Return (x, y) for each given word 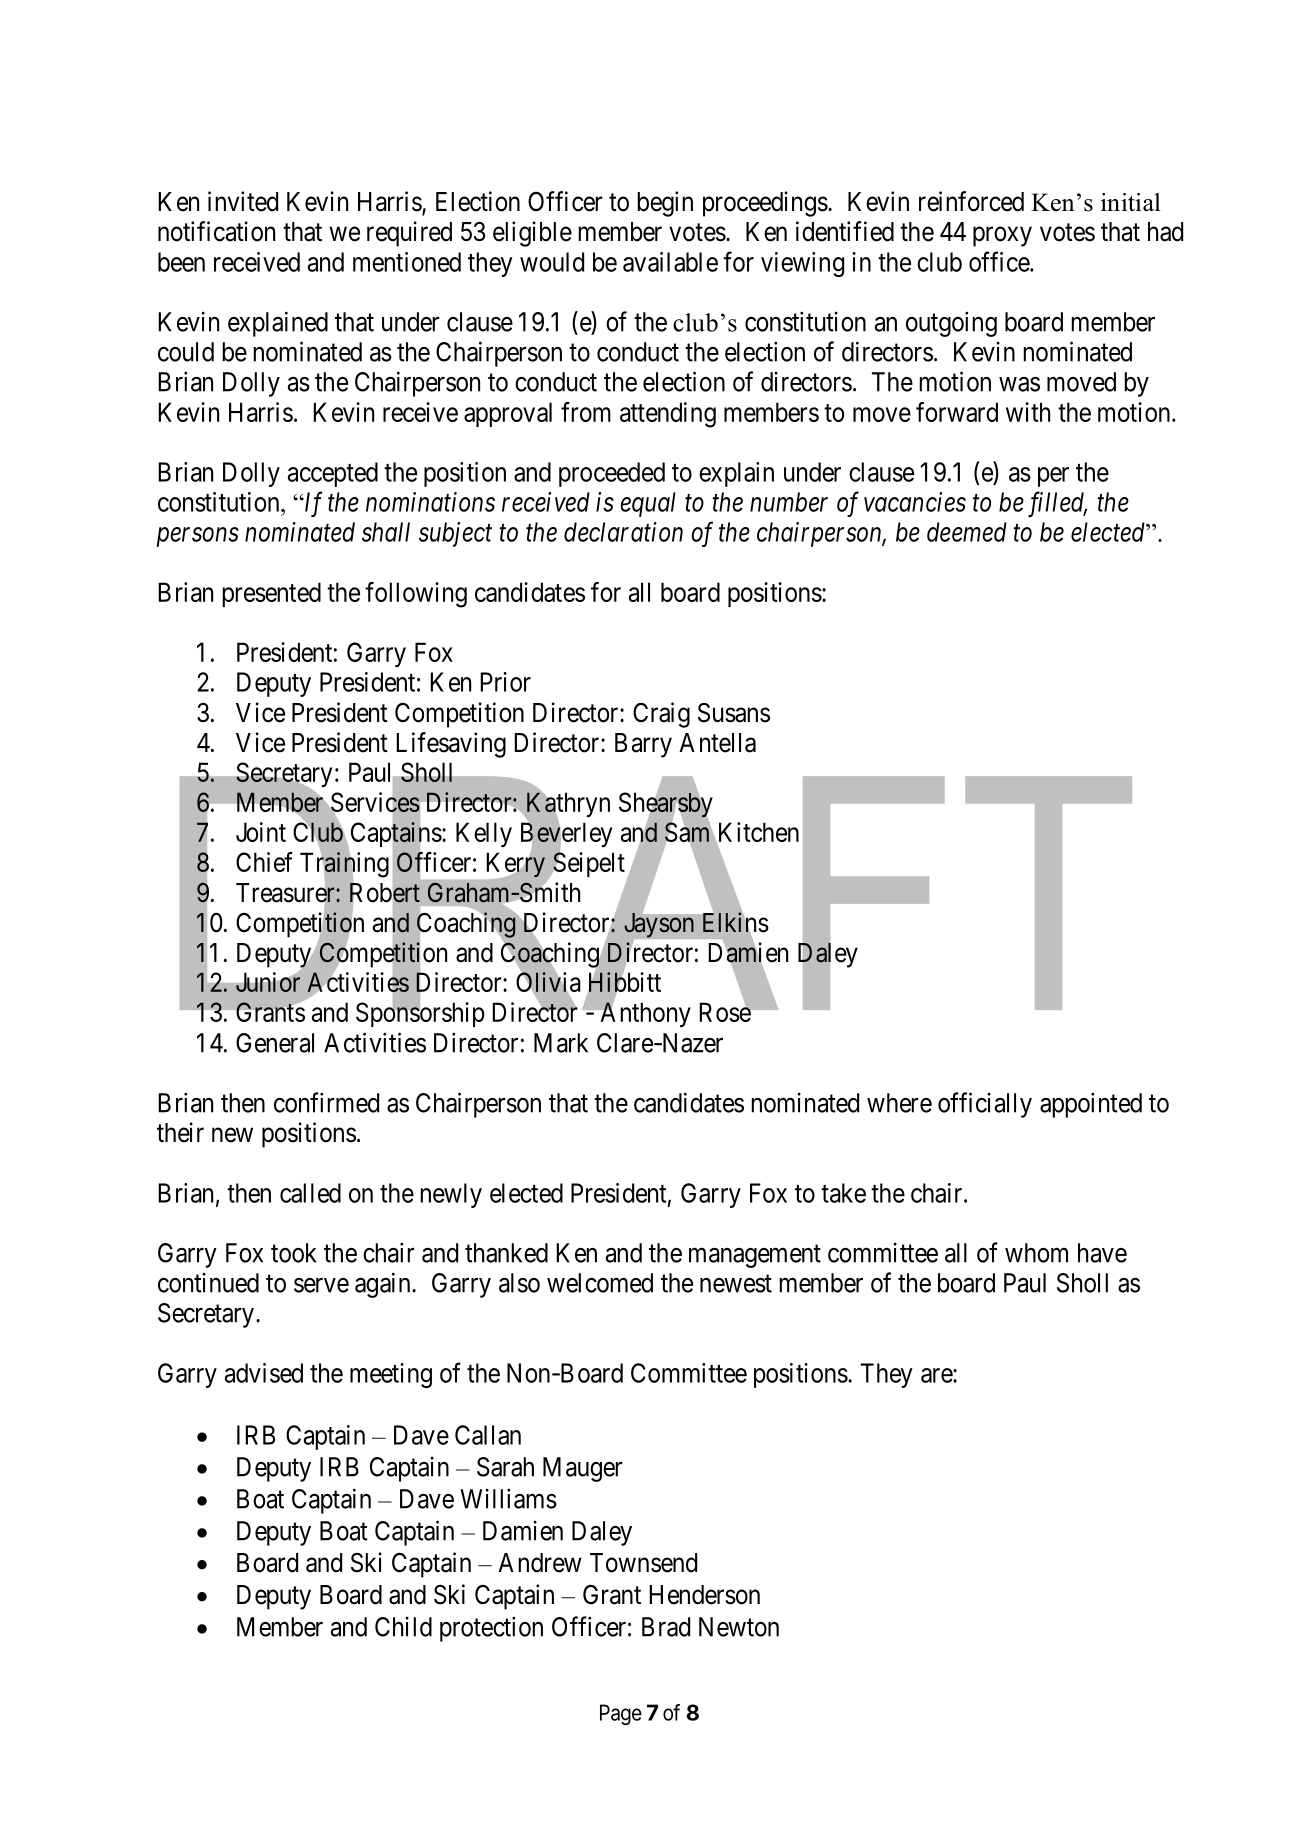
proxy (1002, 237)
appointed (1091, 1105)
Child (403, 1627)
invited (243, 201)
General (275, 1043)
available (670, 262)
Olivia (548, 982)
